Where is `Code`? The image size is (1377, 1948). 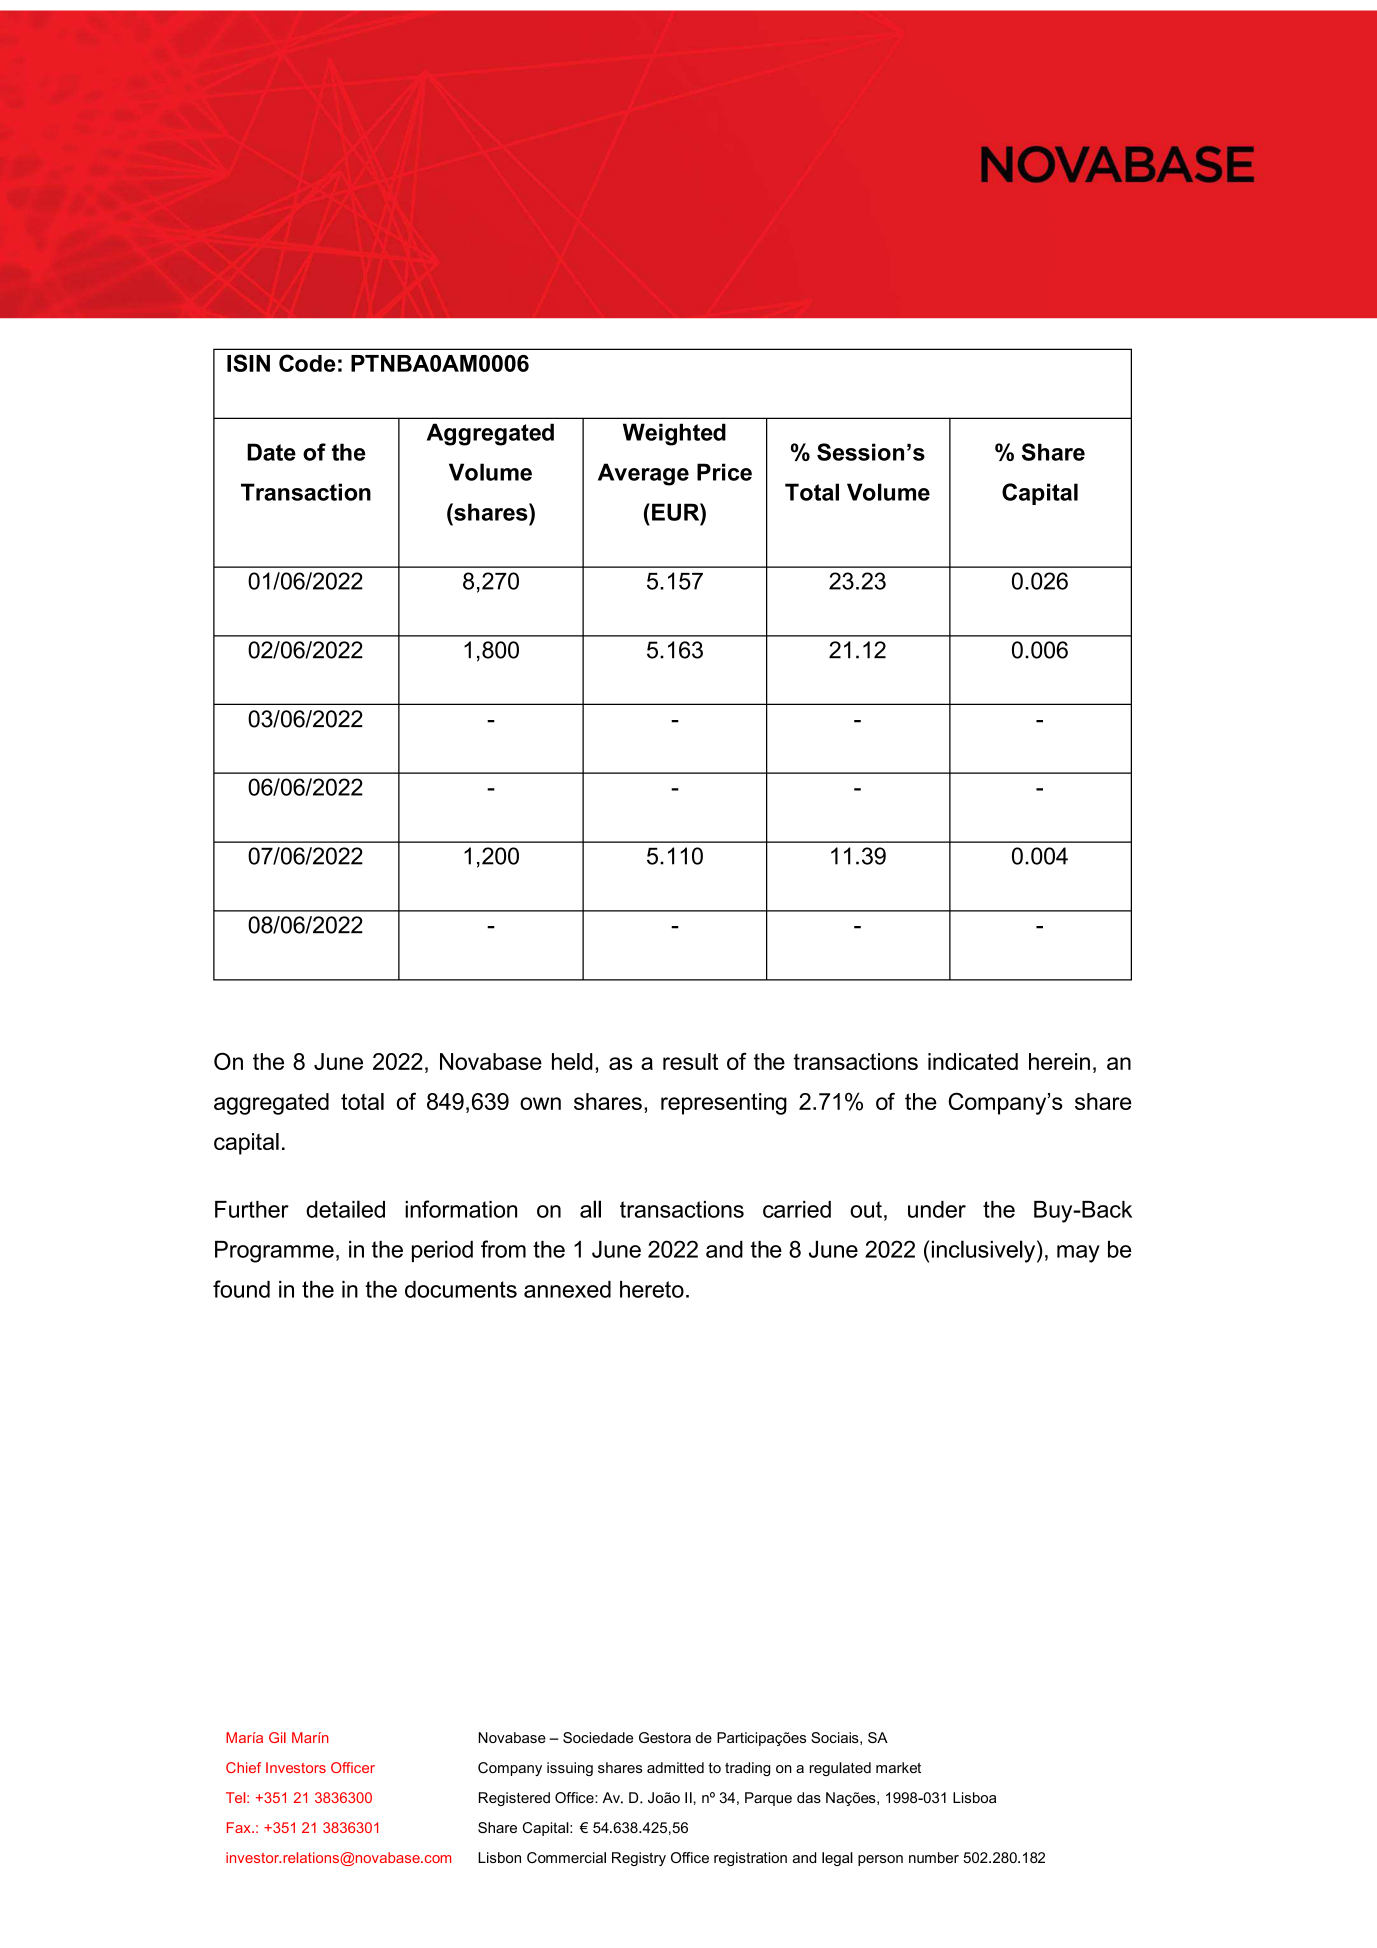 Code is located at coordinates (307, 363).
